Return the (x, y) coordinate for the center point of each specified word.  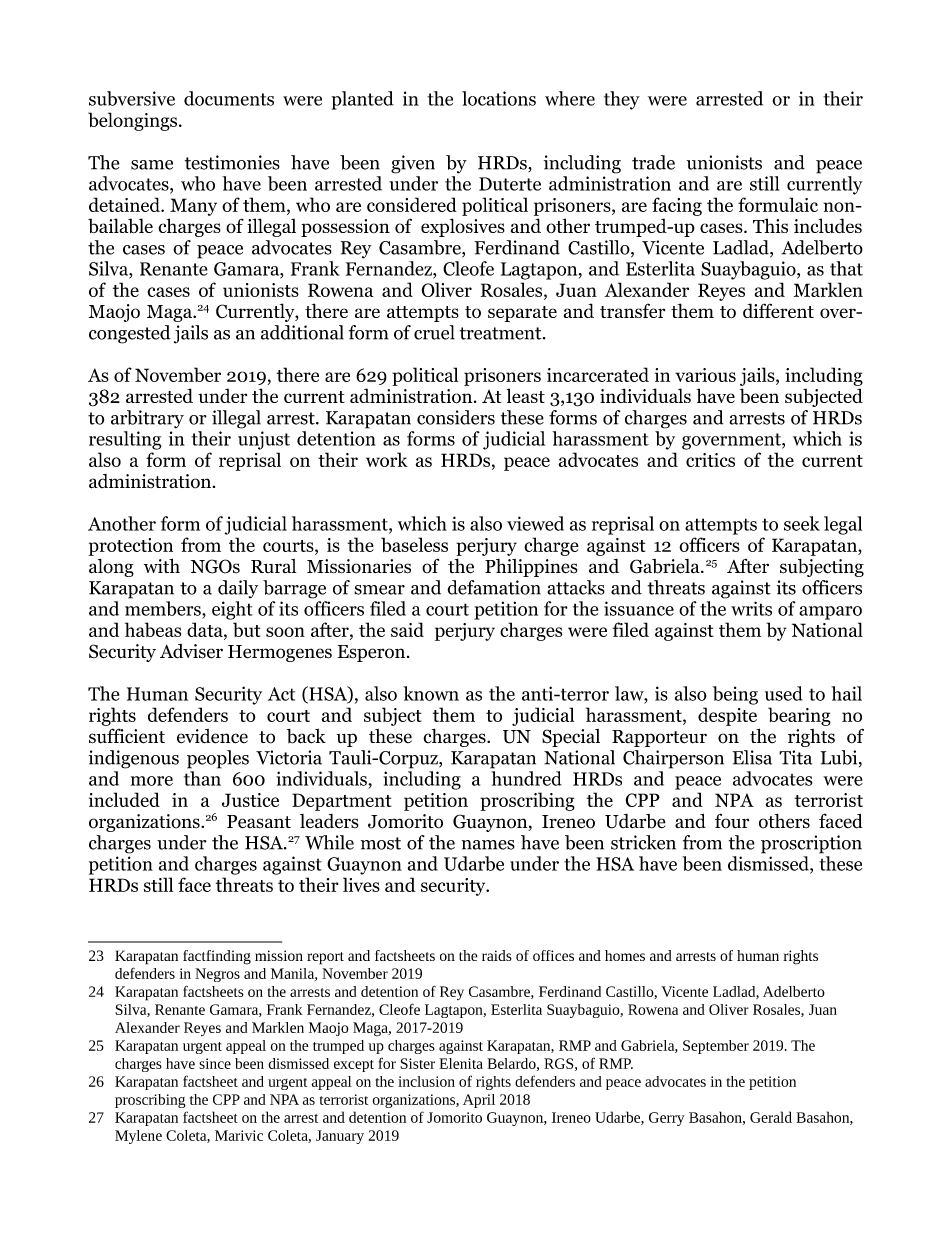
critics (710, 460)
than (202, 778)
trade (653, 162)
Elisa (752, 757)
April (479, 1101)
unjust (264, 440)
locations (499, 98)
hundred (526, 778)
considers (456, 417)
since (215, 1063)
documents (229, 98)
